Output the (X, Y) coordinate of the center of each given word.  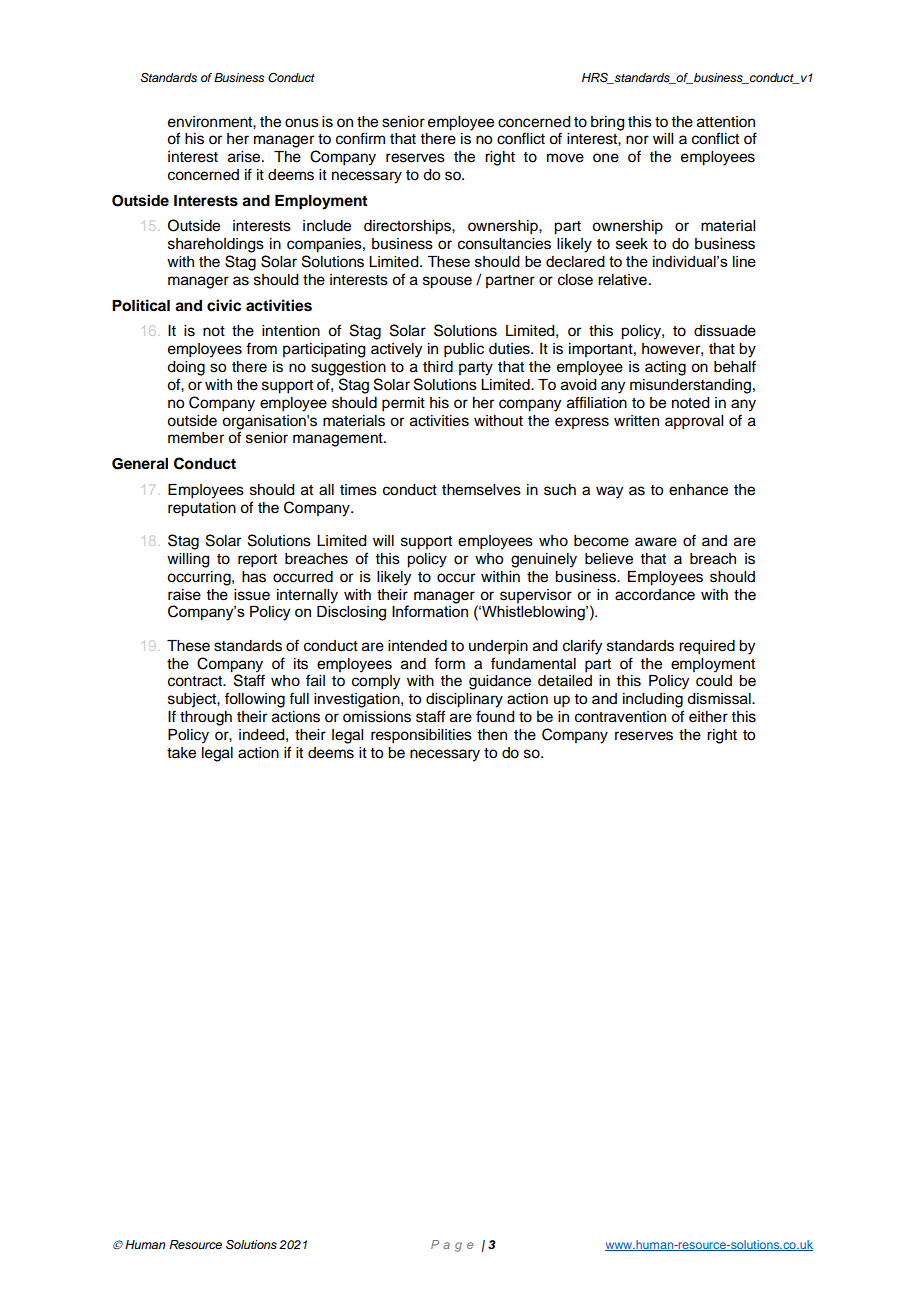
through (206, 718)
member (196, 438)
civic (224, 305)
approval (694, 422)
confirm (360, 138)
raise (184, 595)
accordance (655, 595)
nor (637, 140)
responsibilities (421, 736)
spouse (447, 282)
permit (403, 404)
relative (622, 280)
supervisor (536, 596)
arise (245, 157)
